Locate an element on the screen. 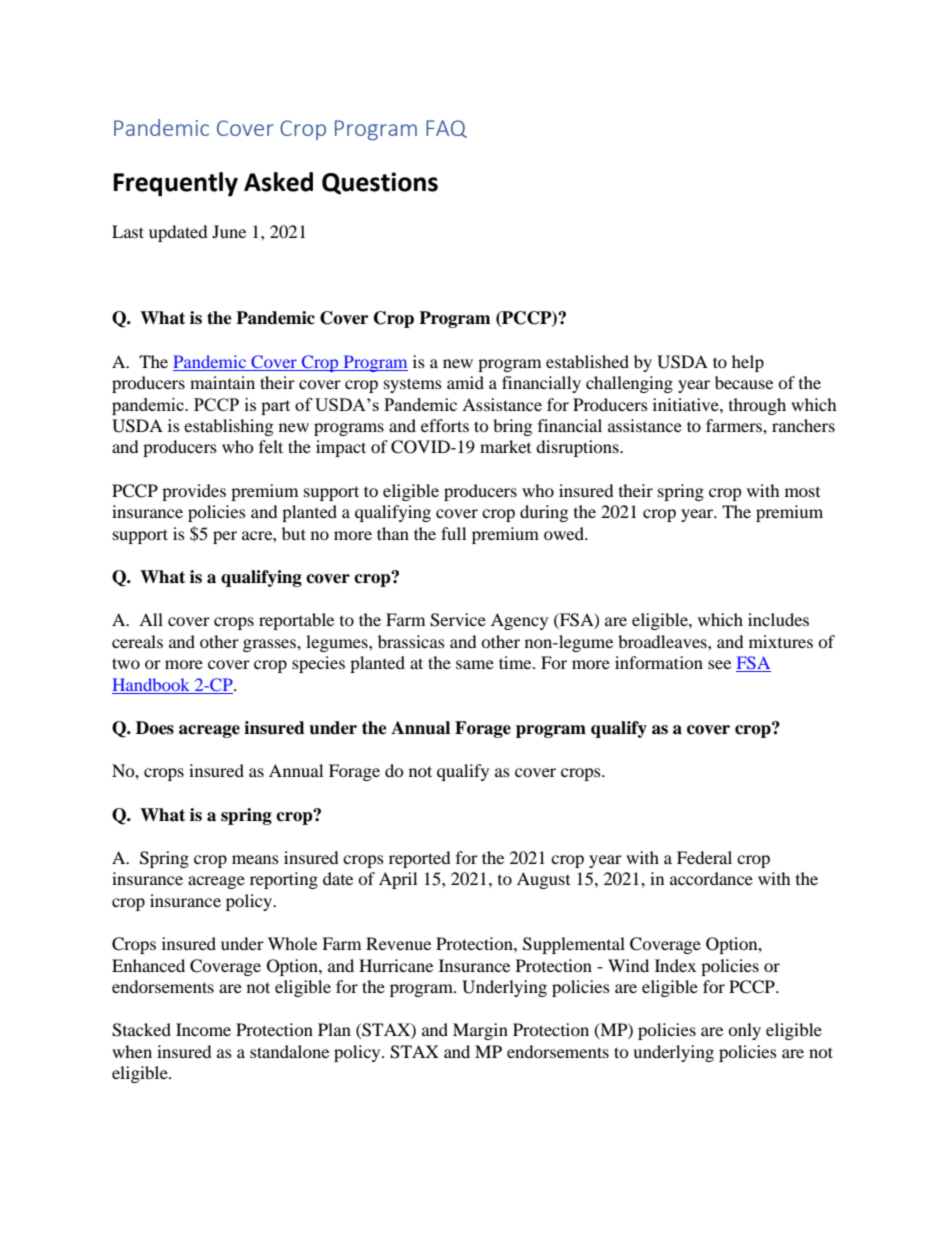 This screenshot has height=1233, width=952. Service is located at coordinates (458, 620).
